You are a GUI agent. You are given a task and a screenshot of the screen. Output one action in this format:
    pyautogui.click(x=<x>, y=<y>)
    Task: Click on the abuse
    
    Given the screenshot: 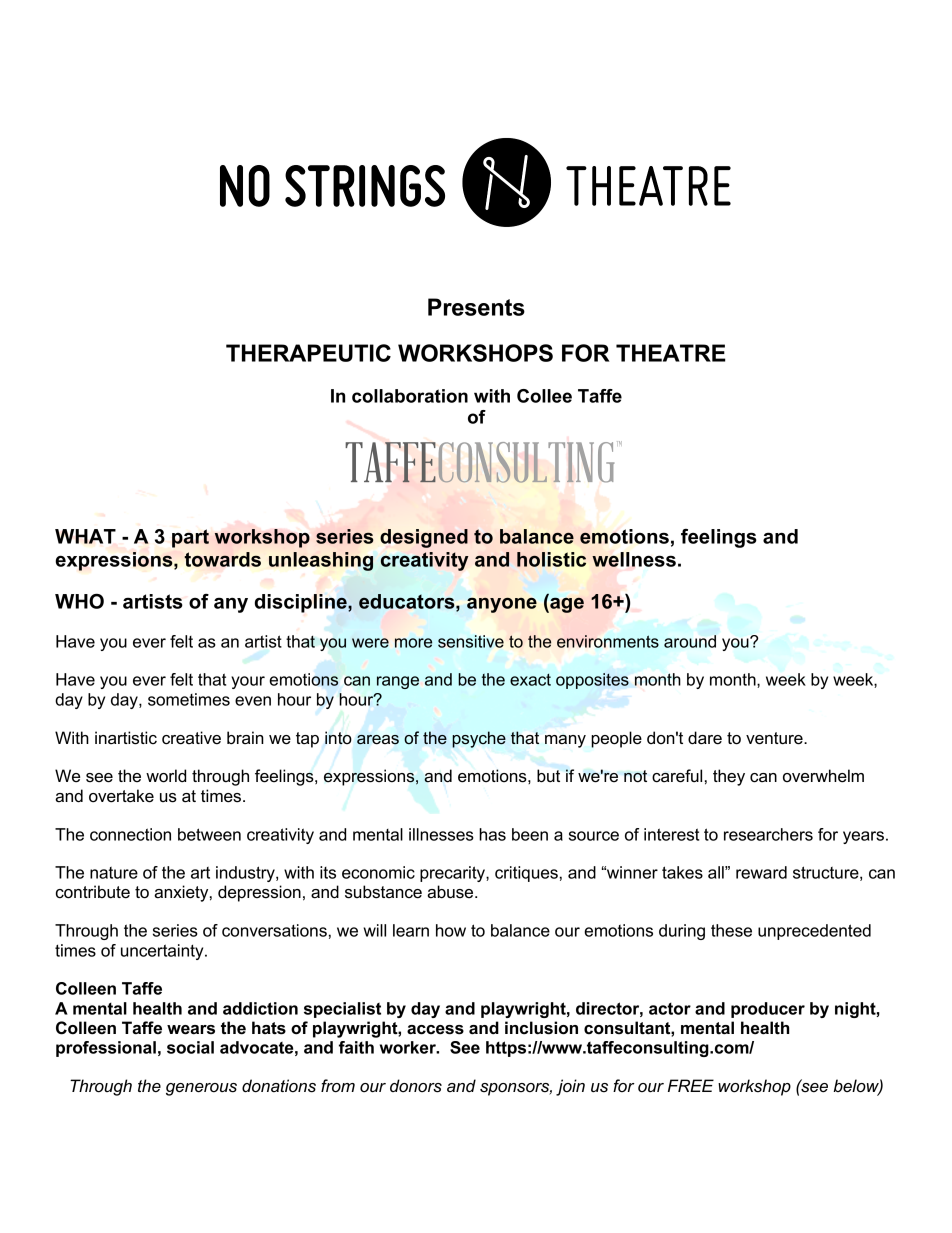 What is the action you would take?
    pyautogui.click(x=451, y=892)
